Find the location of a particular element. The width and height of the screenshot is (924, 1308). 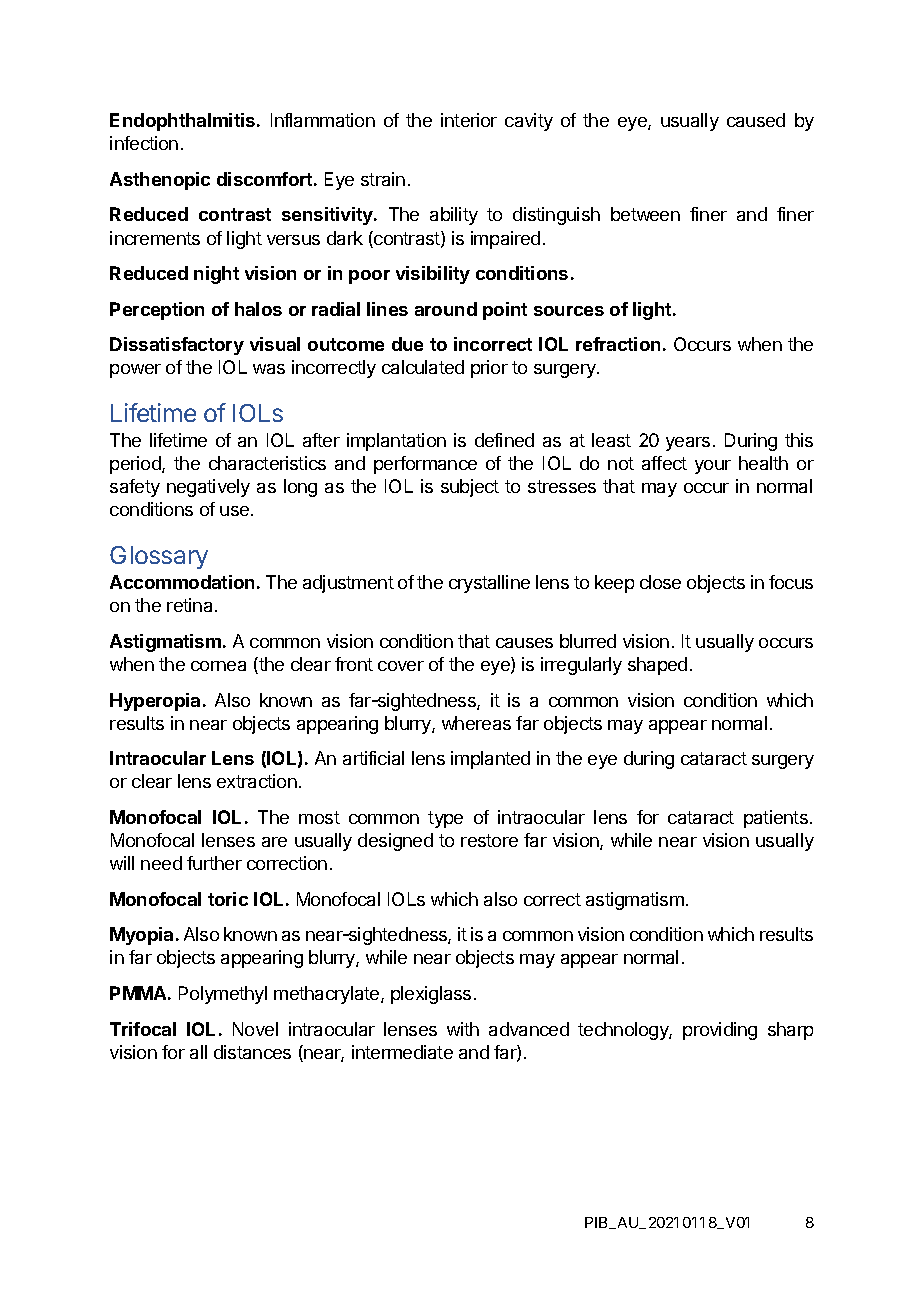

interior is located at coordinates (469, 120).
